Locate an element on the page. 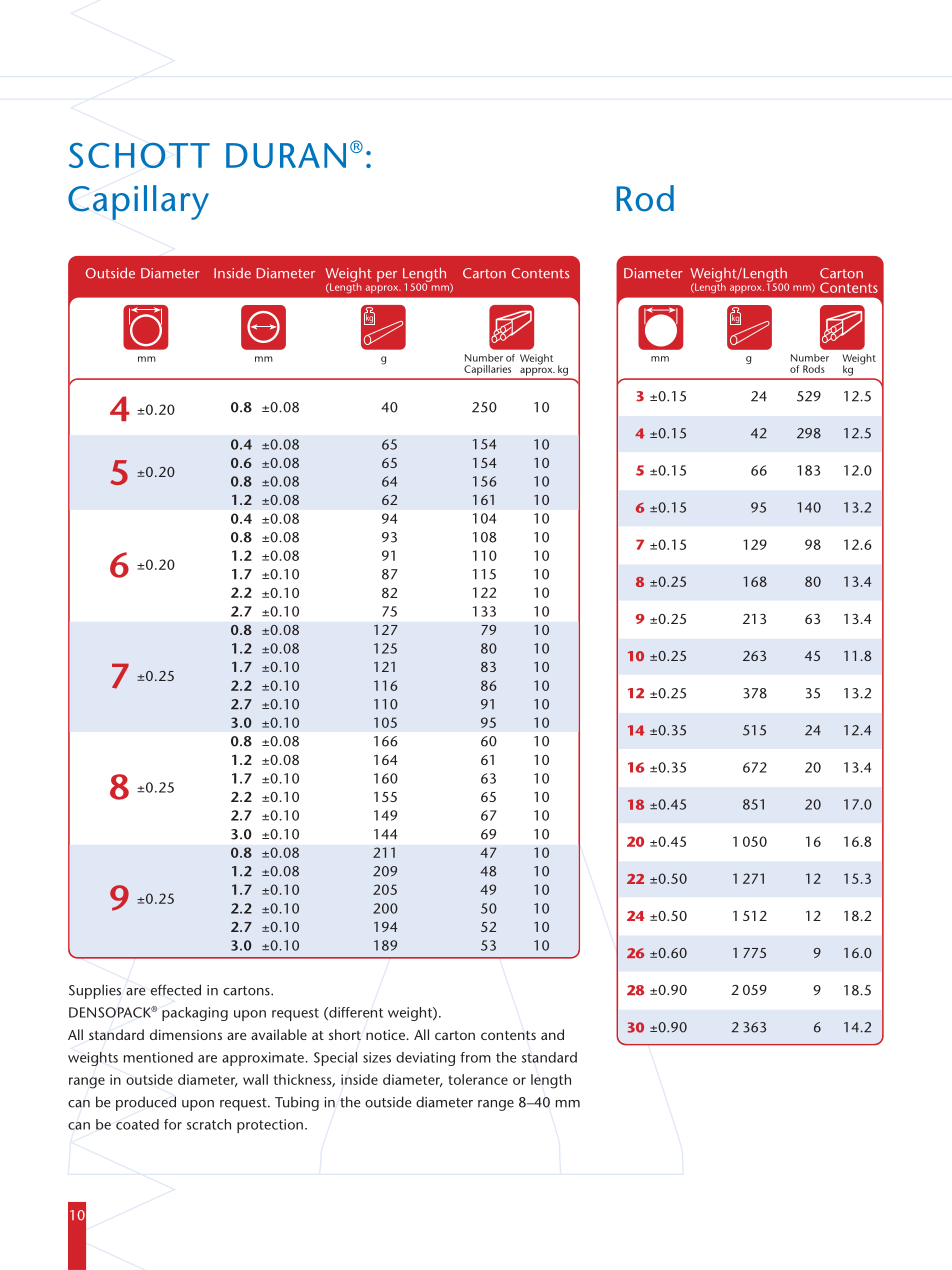 The image size is (952, 1270). per is located at coordinates (387, 276).
